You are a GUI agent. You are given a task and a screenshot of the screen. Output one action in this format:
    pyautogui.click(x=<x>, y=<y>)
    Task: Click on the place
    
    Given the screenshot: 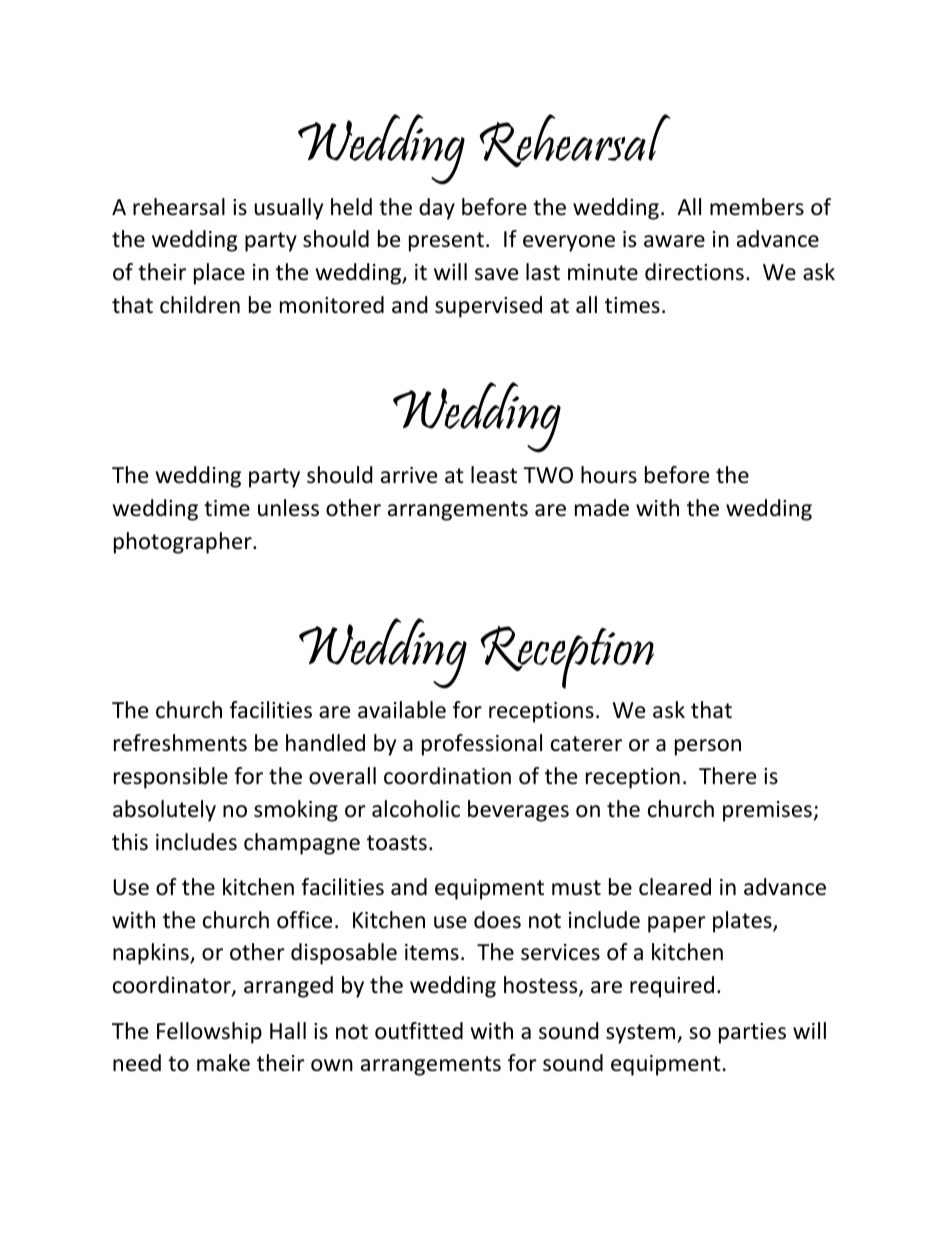 What is the action you would take?
    pyautogui.click(x=219, y=274)
